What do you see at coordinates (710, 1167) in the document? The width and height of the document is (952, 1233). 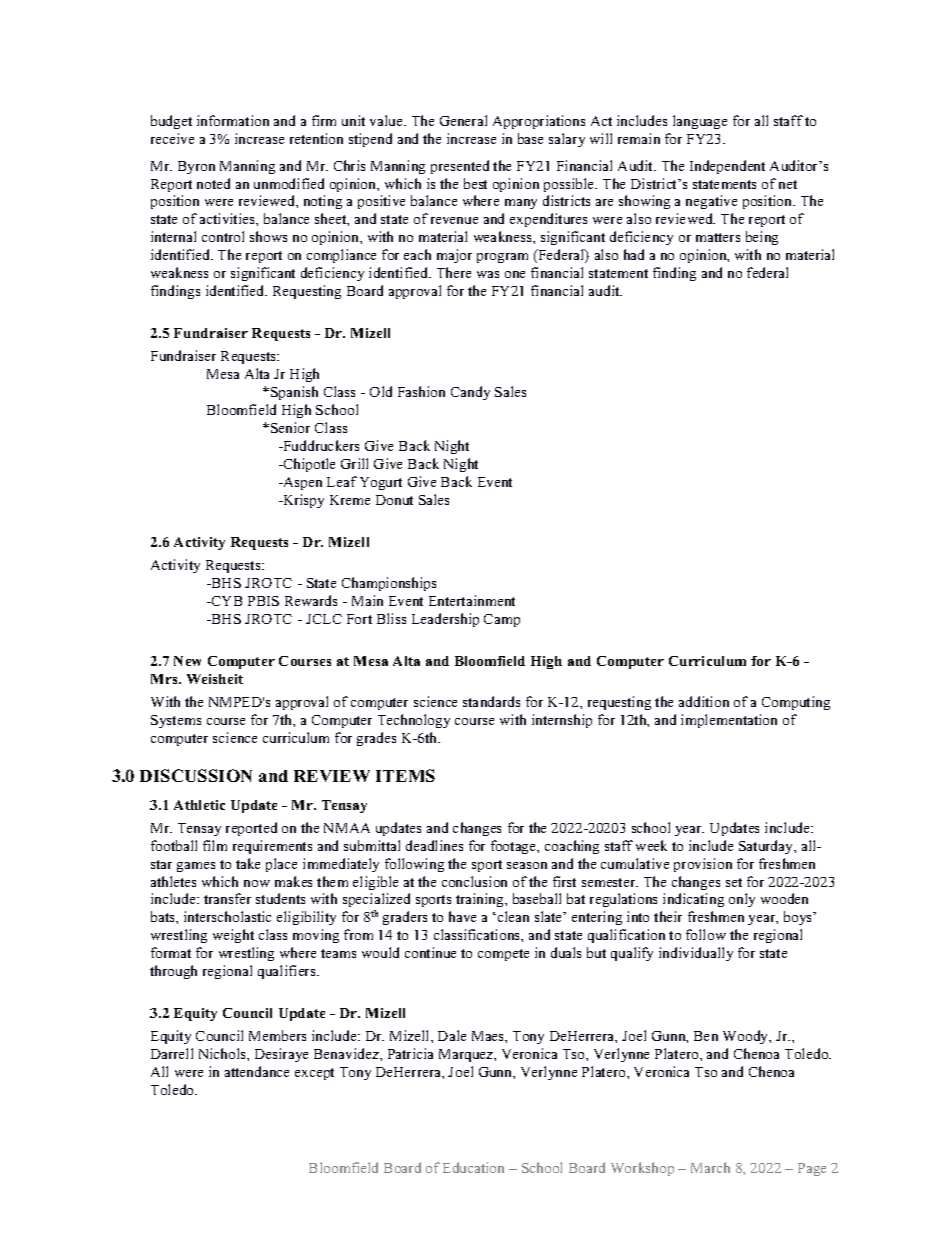 I see `March` at bounding box center [710, 1167].
